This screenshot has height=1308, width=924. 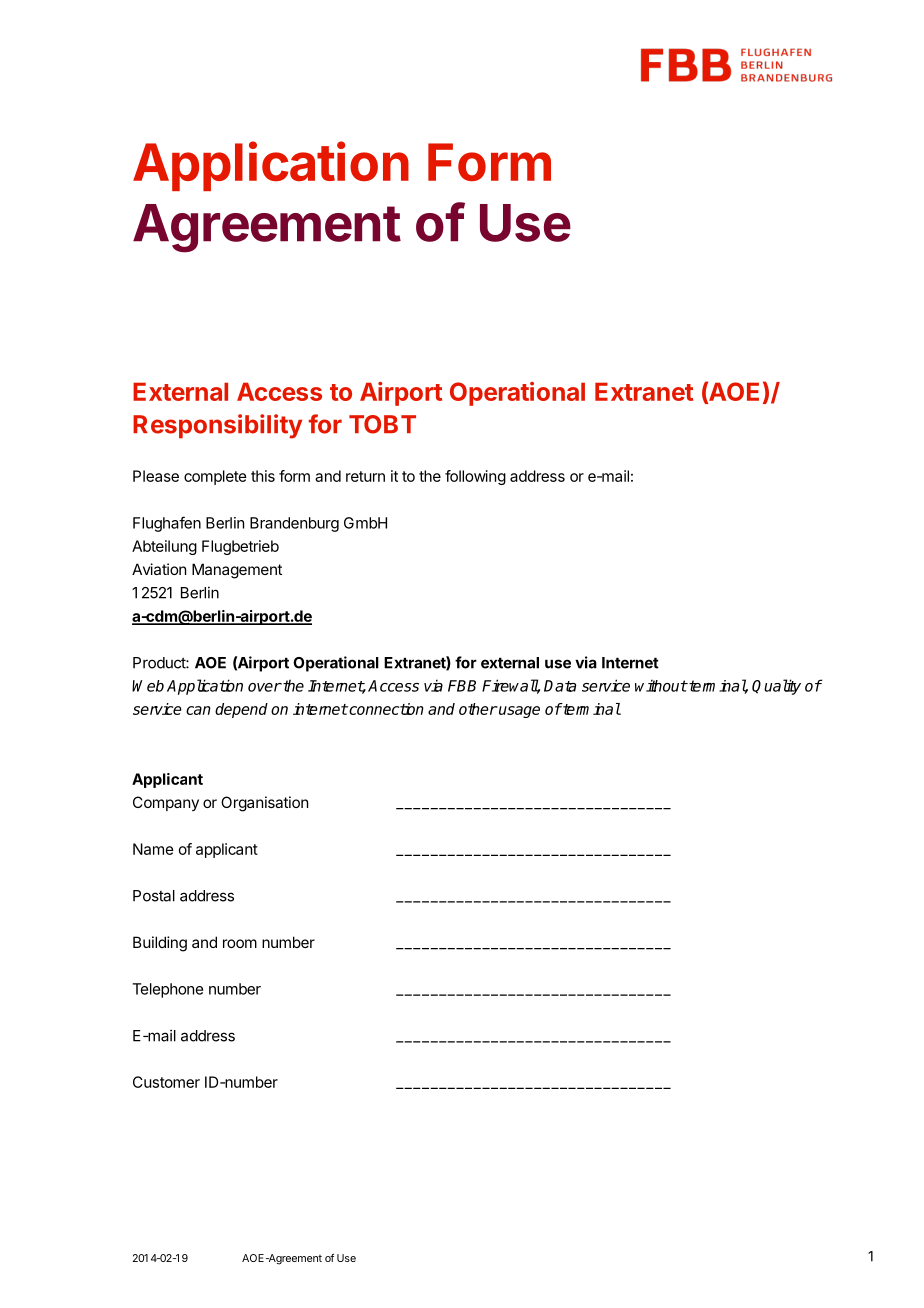 I want to click on Telephone, so click(x=167, y=990).
